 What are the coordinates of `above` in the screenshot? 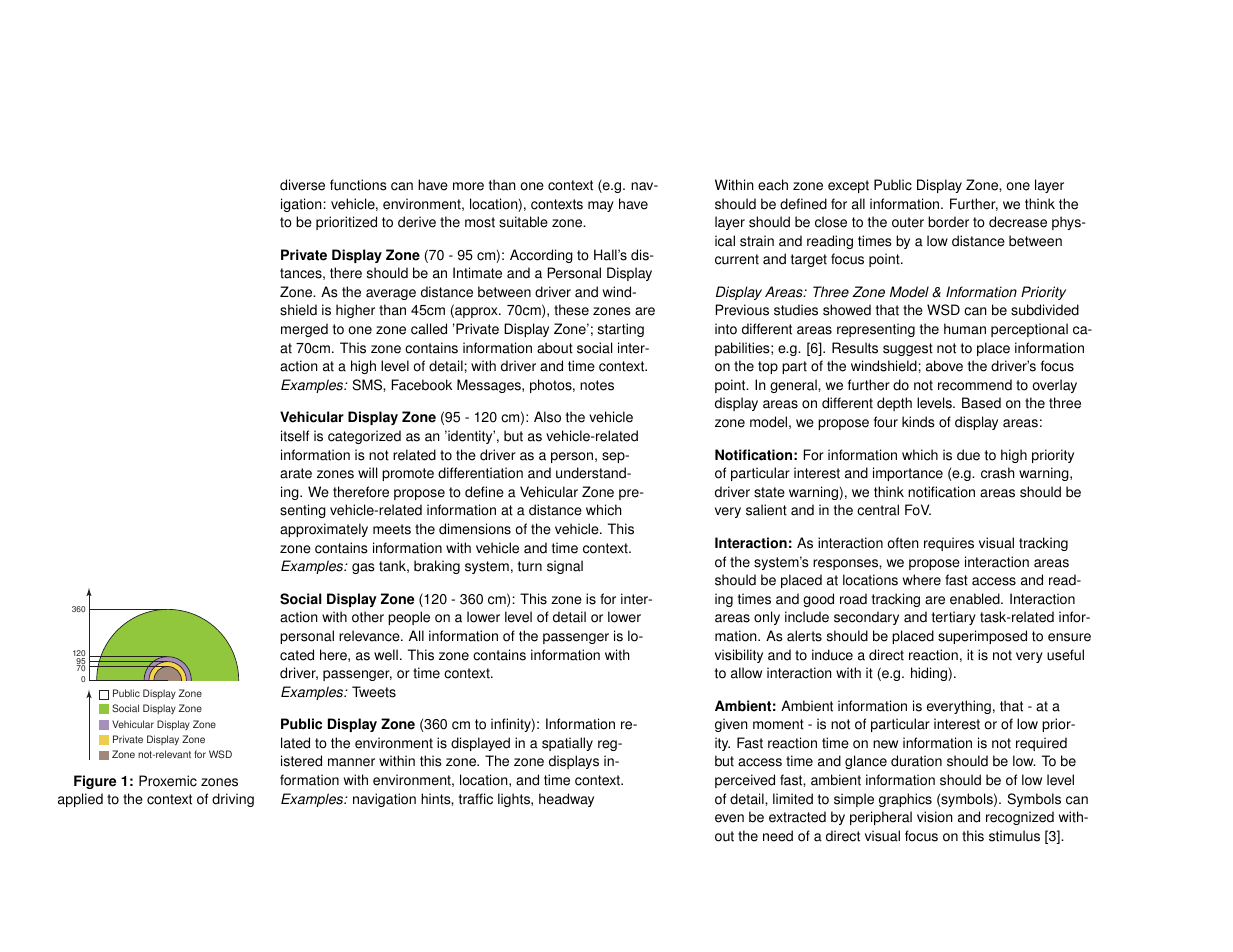 It's located at (944, 366).
